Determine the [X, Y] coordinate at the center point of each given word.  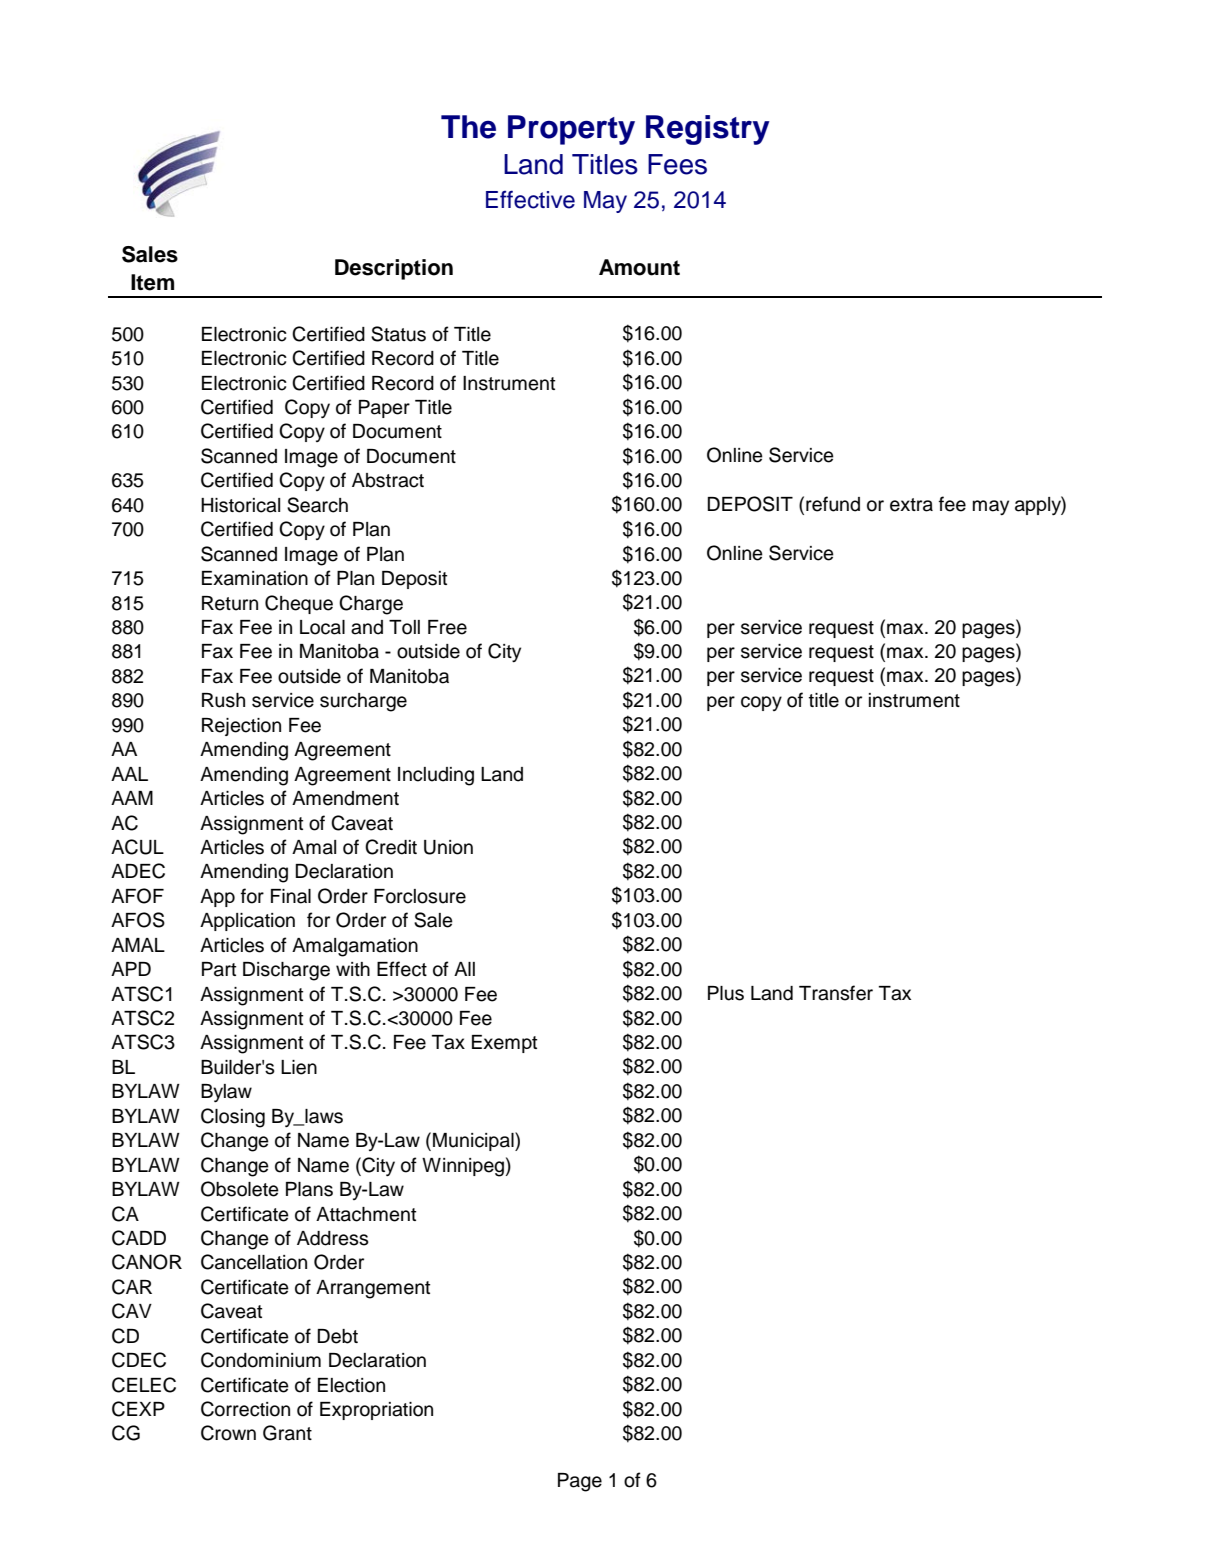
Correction [245, 1409]
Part [219, 969]
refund [833, 504]
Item [152, 282]
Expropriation [376, 1411]
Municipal [474, 1141]
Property [571, 130]
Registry [708, 130]
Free [447, 627]
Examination [255, 578]
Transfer [836, 993]
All [464, 969]
